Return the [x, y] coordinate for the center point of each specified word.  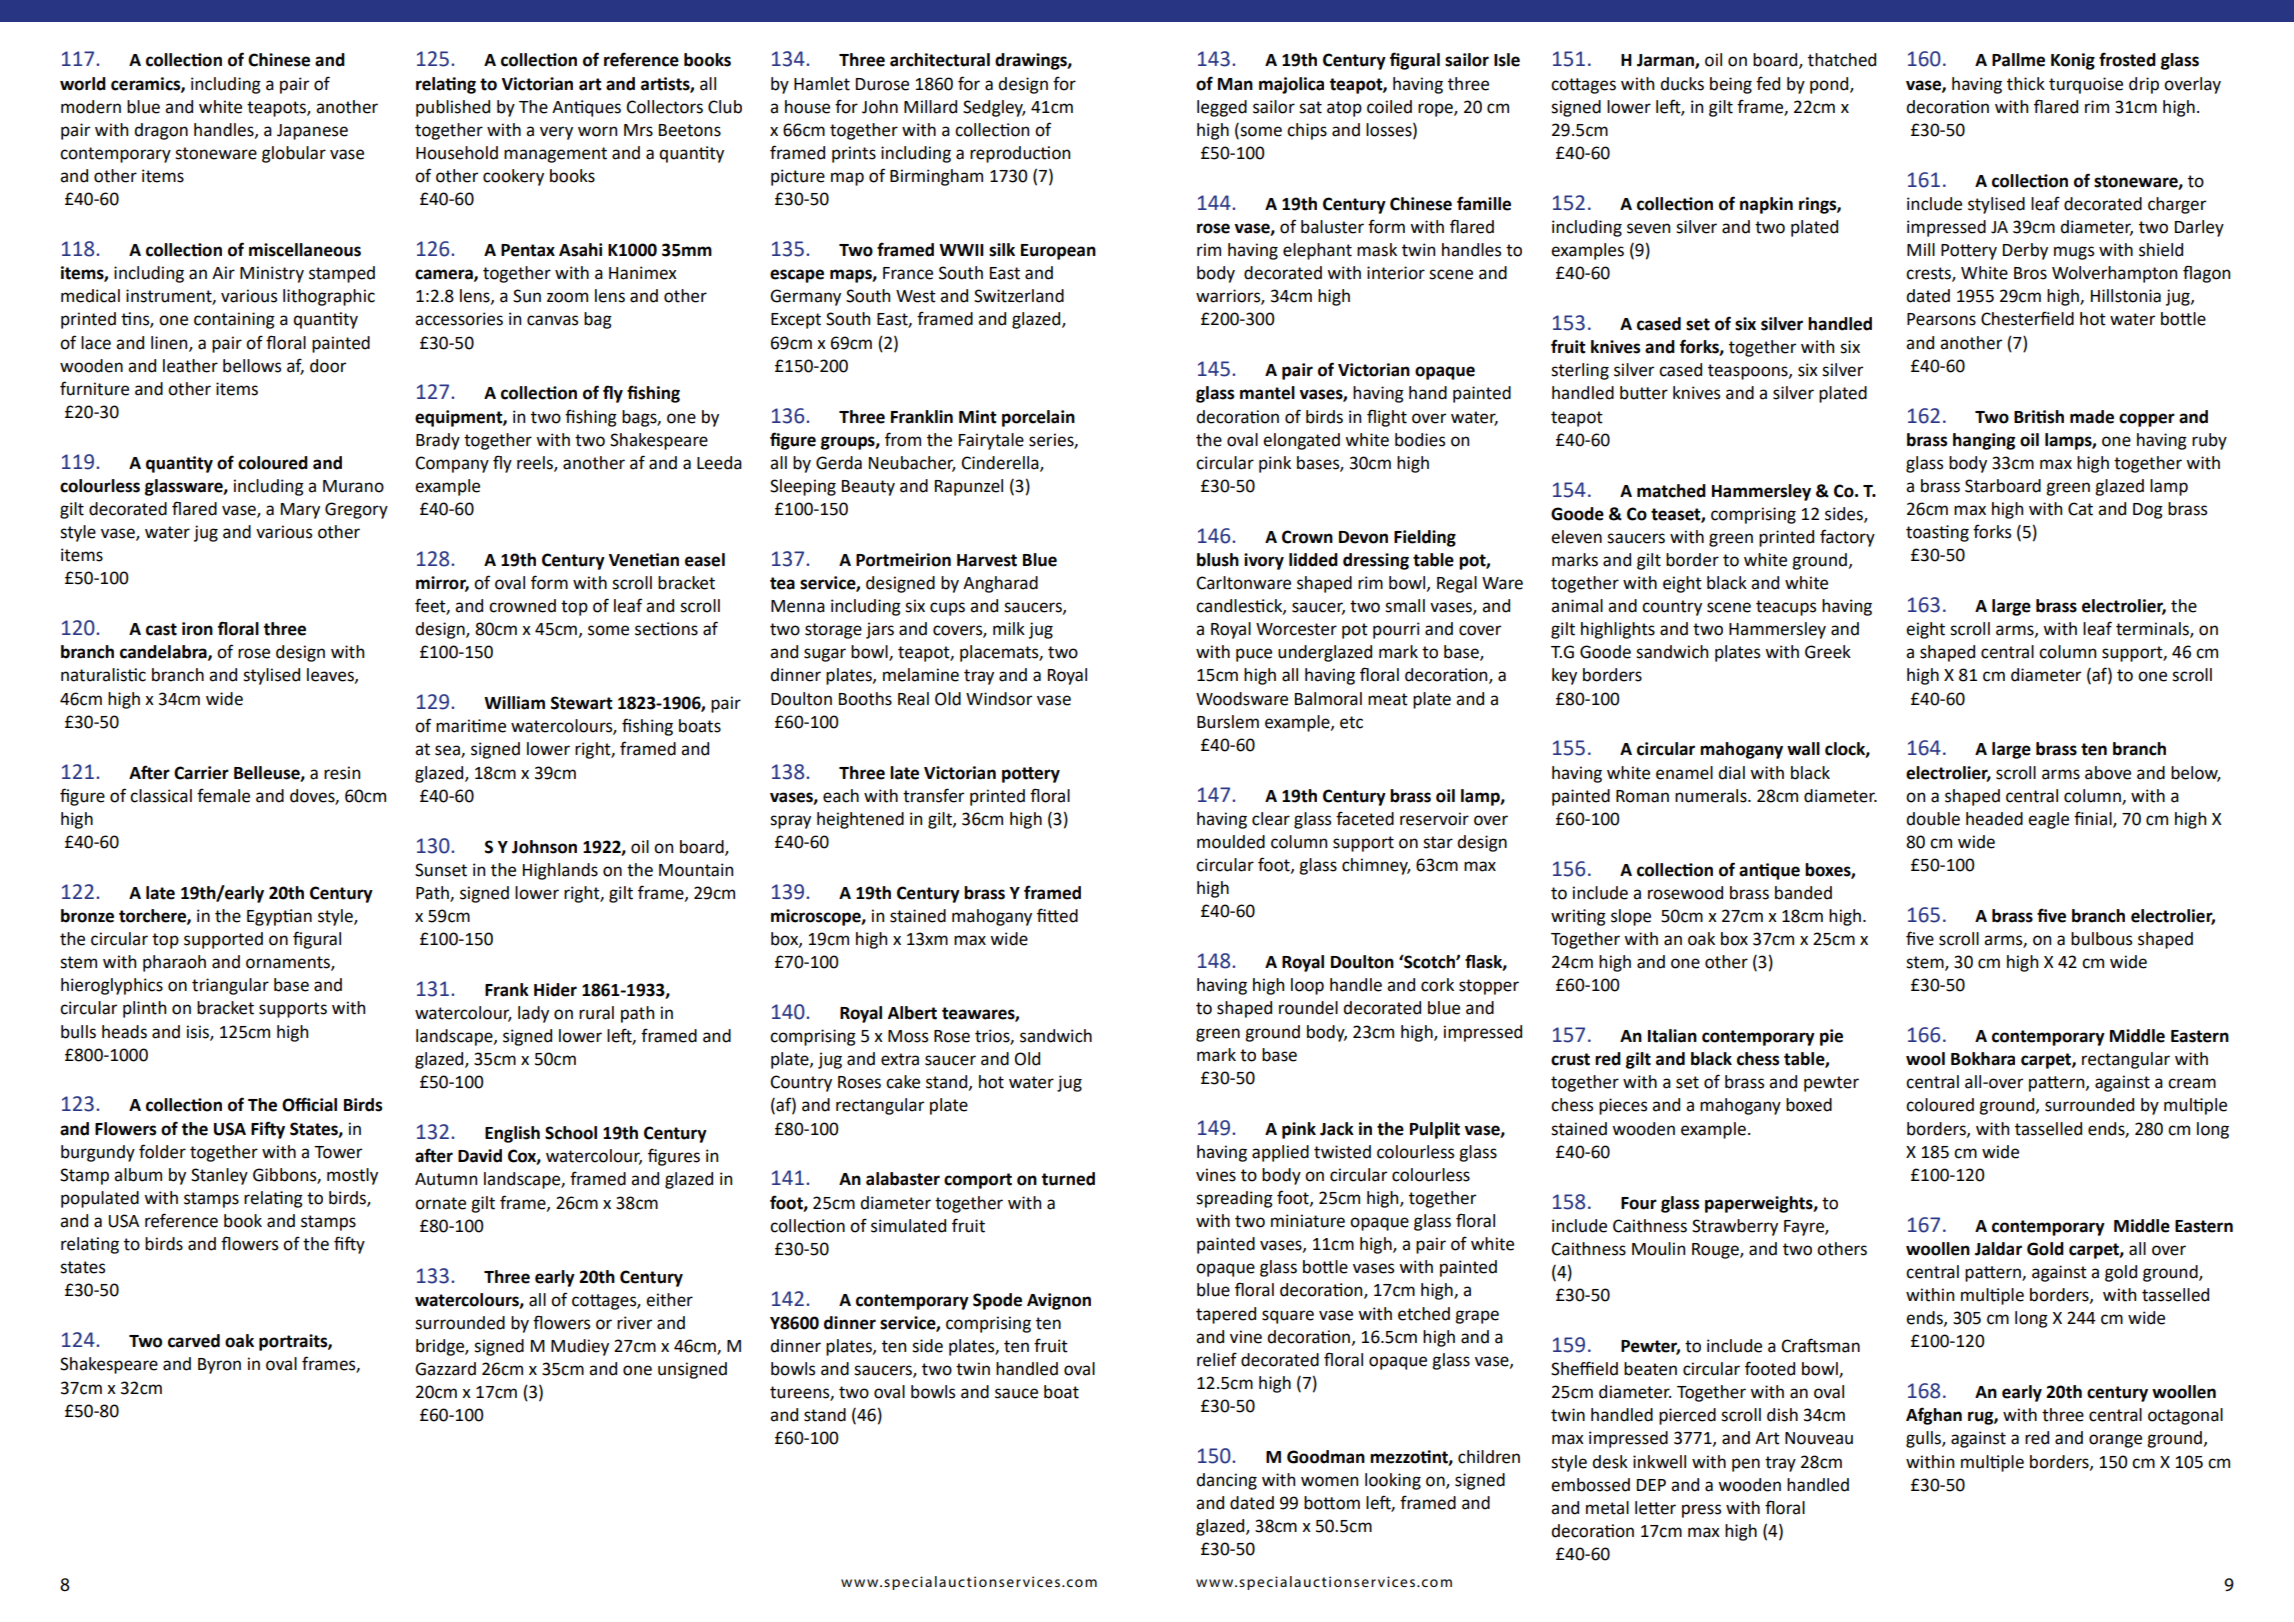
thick [2026, 84]
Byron [219, 1366]
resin [342, 773]
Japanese [312, 132]
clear [1271, 819]
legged [1222, 108]
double [1933, 819]
